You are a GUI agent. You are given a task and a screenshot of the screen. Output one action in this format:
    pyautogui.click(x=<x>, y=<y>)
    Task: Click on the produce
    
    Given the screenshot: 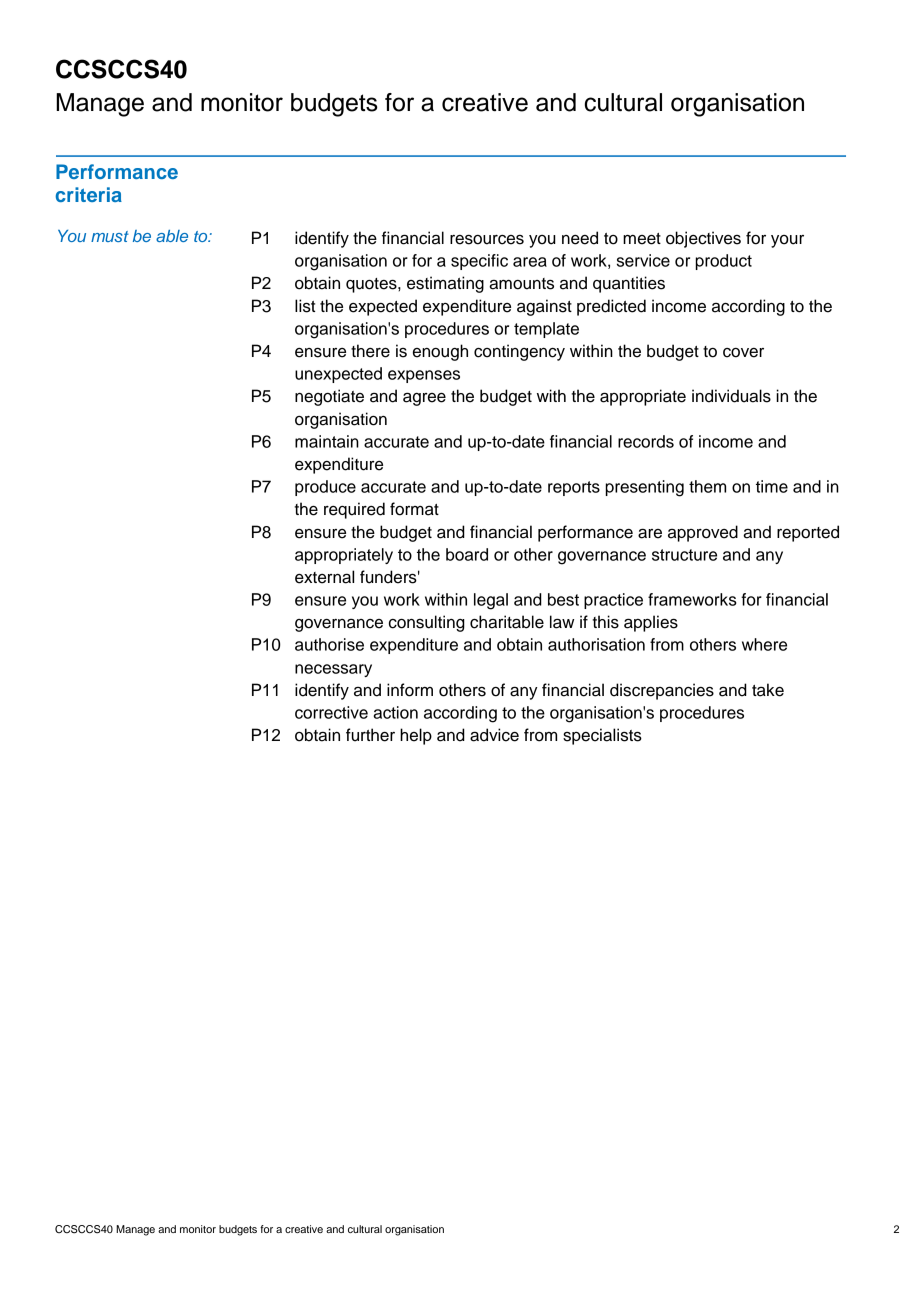 What is the action you would take?
    pyautogui.click(x=325, y=488)
